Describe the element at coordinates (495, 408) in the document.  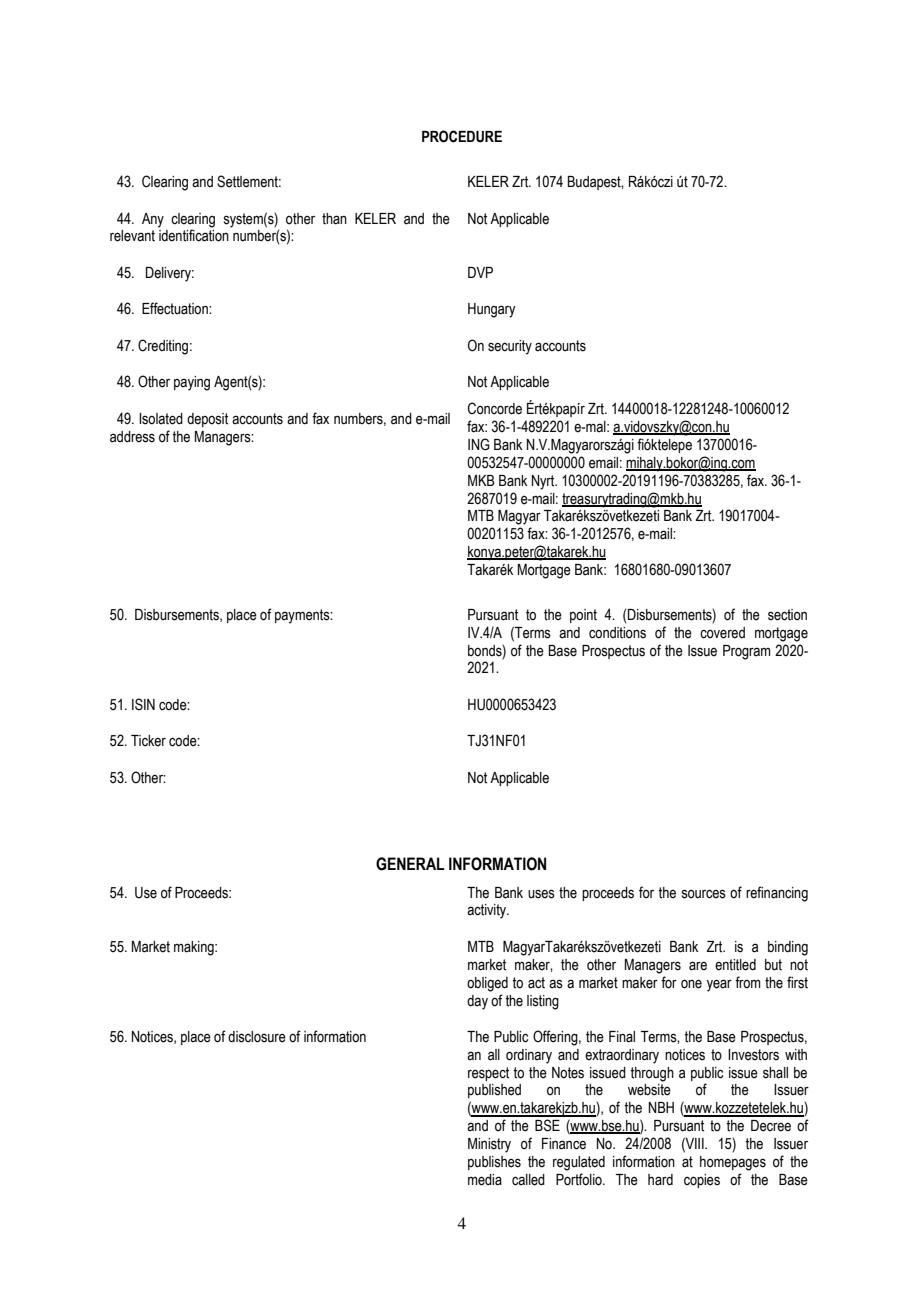
I see `Concorde` at that location.
